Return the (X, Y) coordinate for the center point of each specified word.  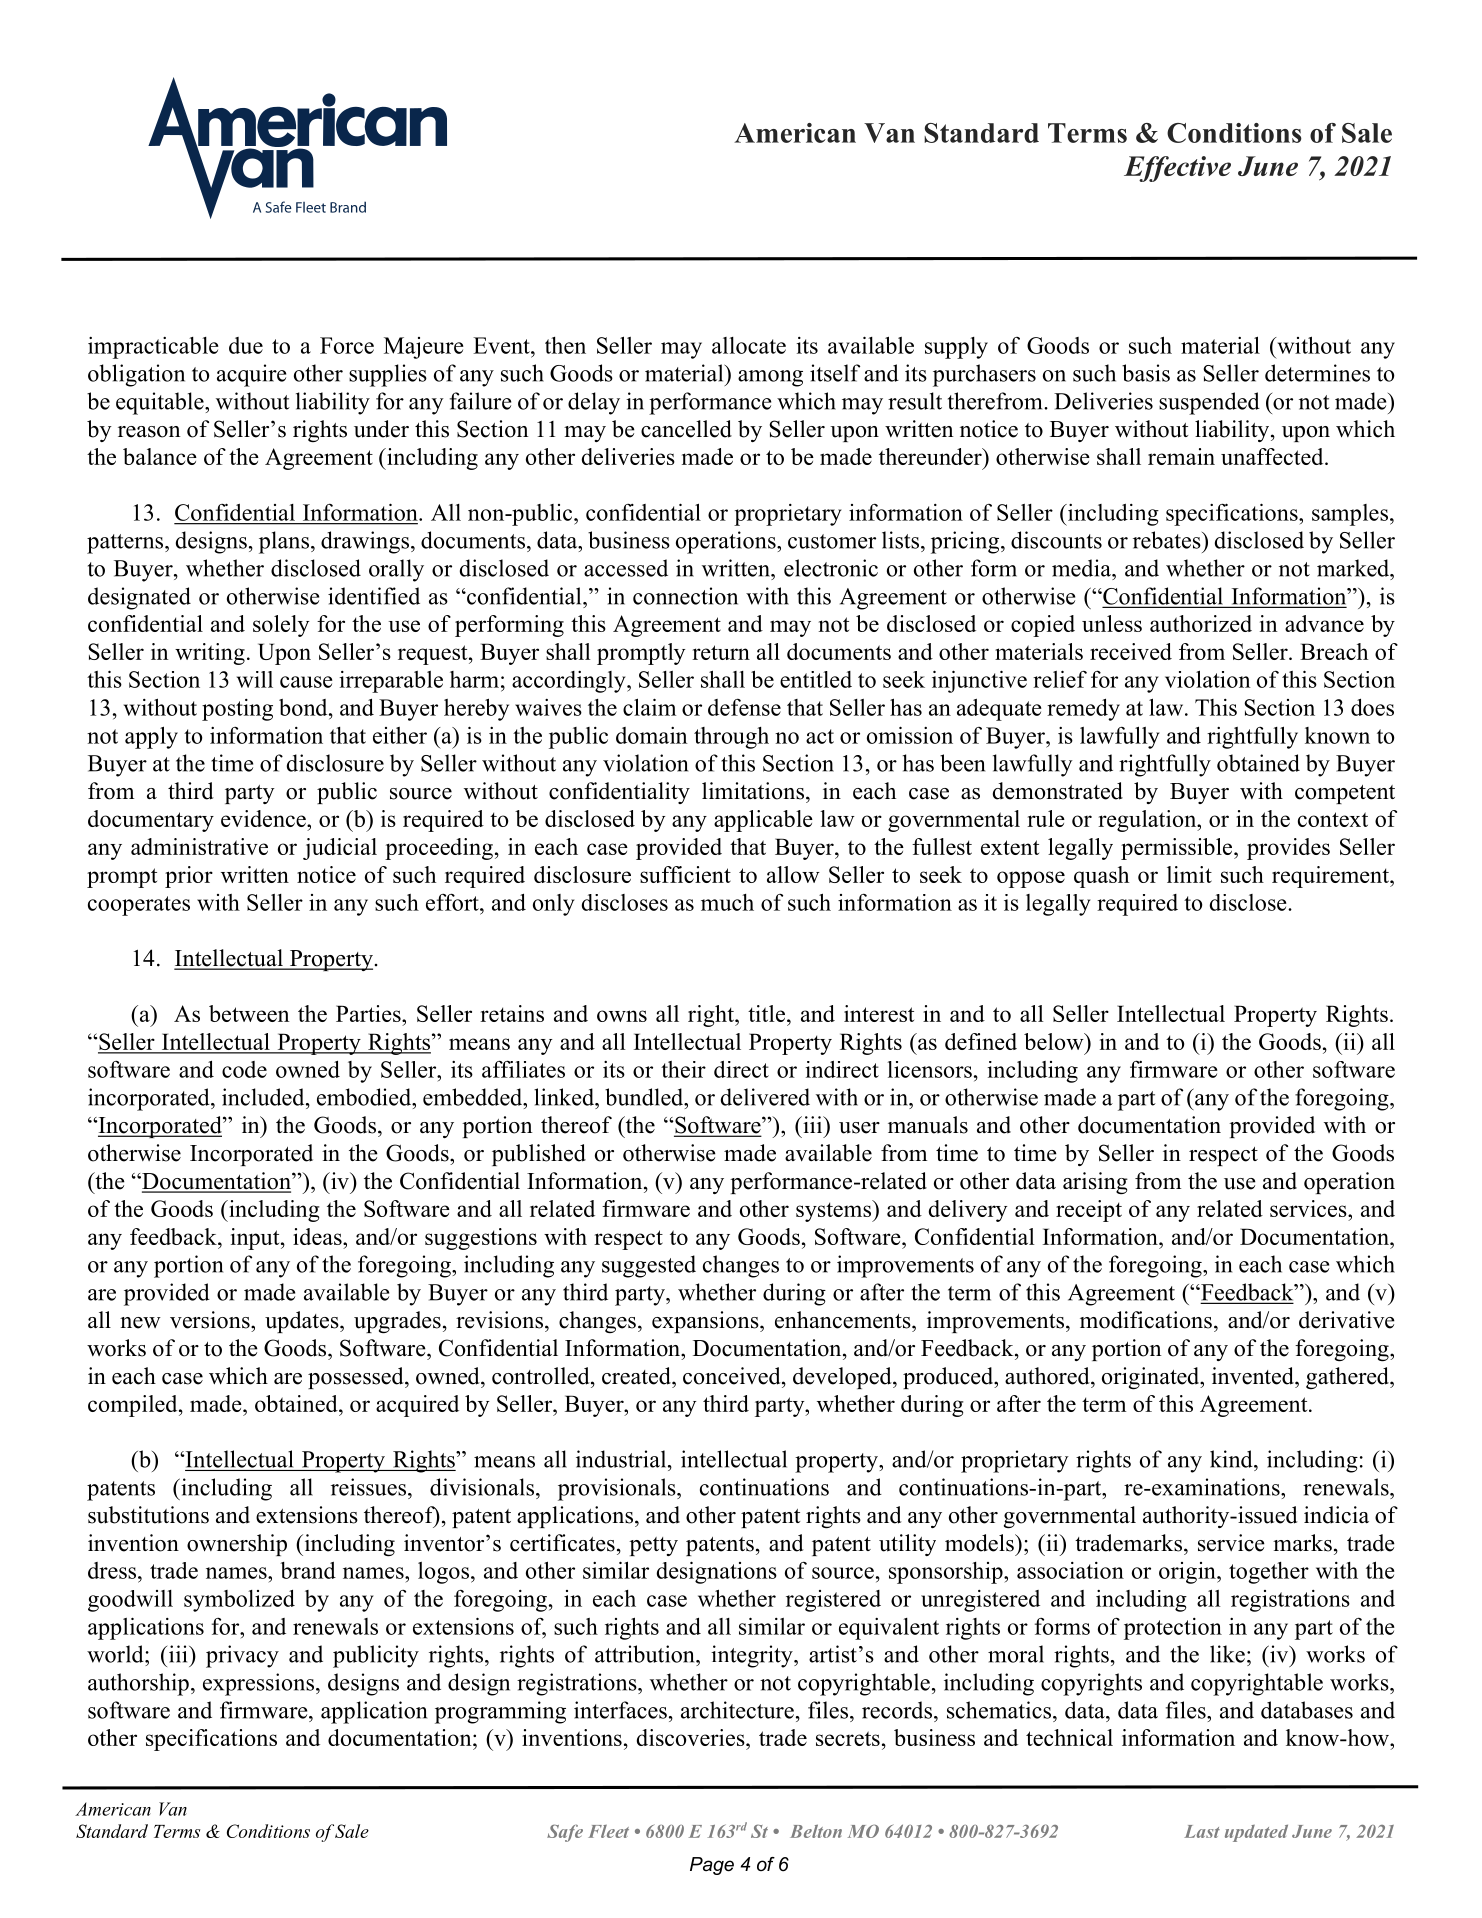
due (246, 345)
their (683, 1069)
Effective (1177, 169)
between (249, 1013)
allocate (749, 345)
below (1055, 1041)
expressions (258, 1684)
